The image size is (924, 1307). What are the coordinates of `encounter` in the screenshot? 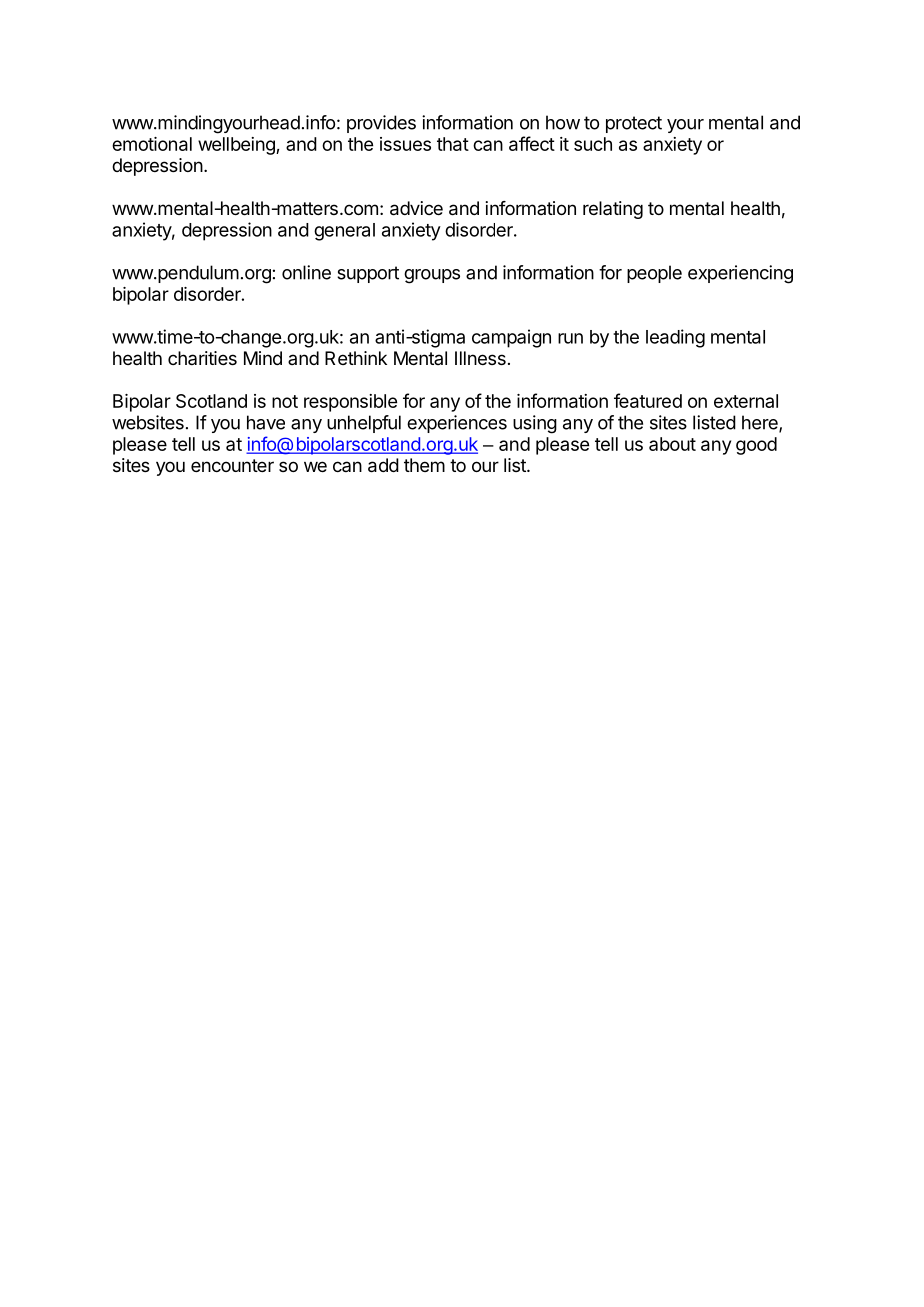 It's located at (232, 465).
